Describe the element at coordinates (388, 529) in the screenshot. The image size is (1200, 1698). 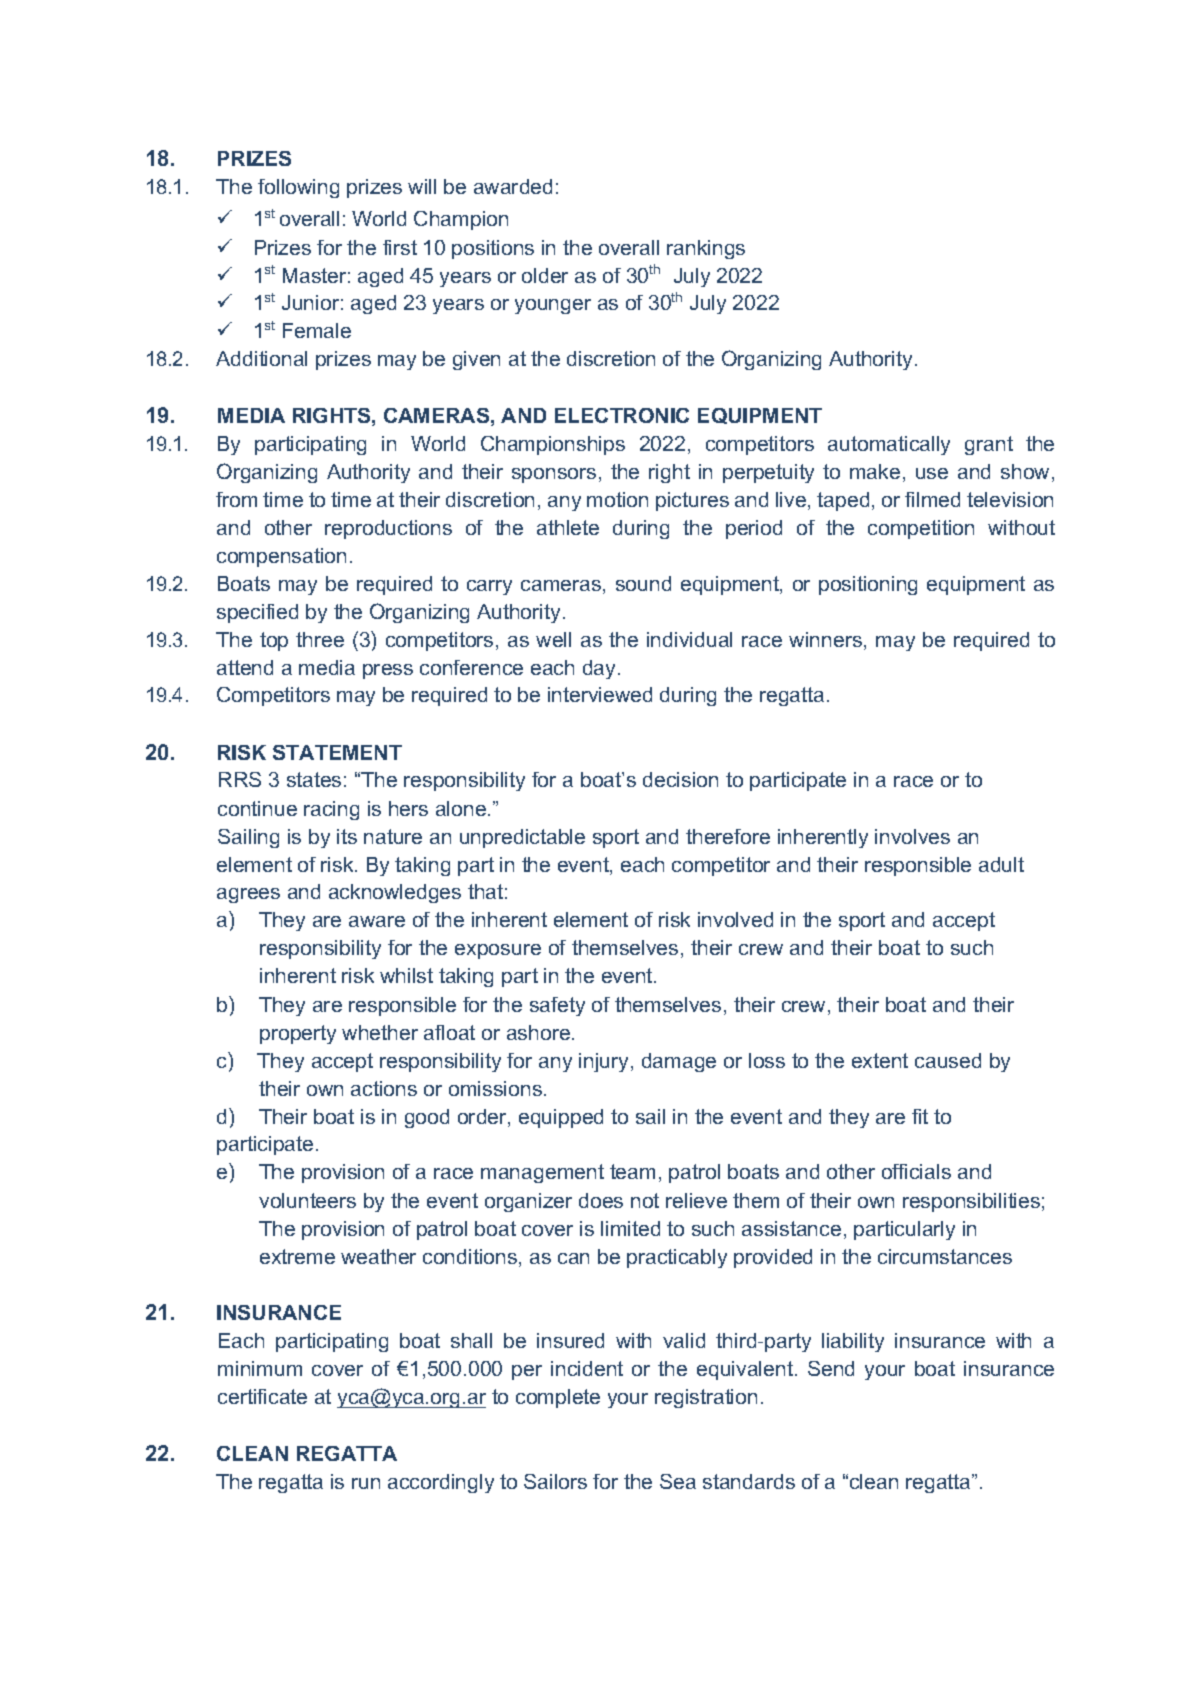
I see `reproductions` at that location.
